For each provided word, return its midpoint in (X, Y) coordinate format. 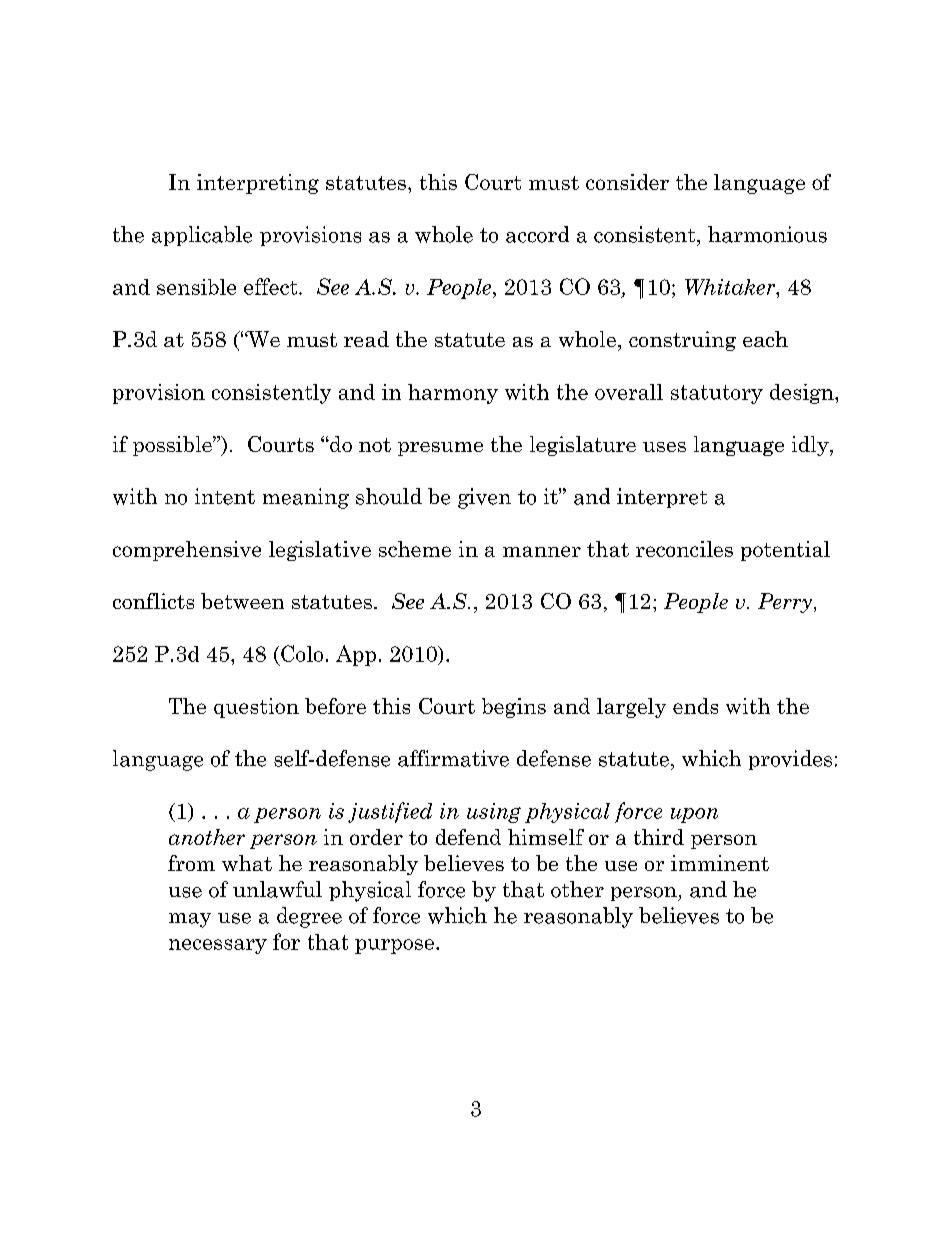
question (256, 708)
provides (790, 760)
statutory (717, 394)
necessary (218, 946)
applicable (202, 236)
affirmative (453, 758)
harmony (453, 394)
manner (542, 551)
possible (173, 446)
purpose (394, 946)
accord (537, 234)
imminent (720, 863)
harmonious (767, 234)
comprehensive (187, 551)
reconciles (684, 549)
